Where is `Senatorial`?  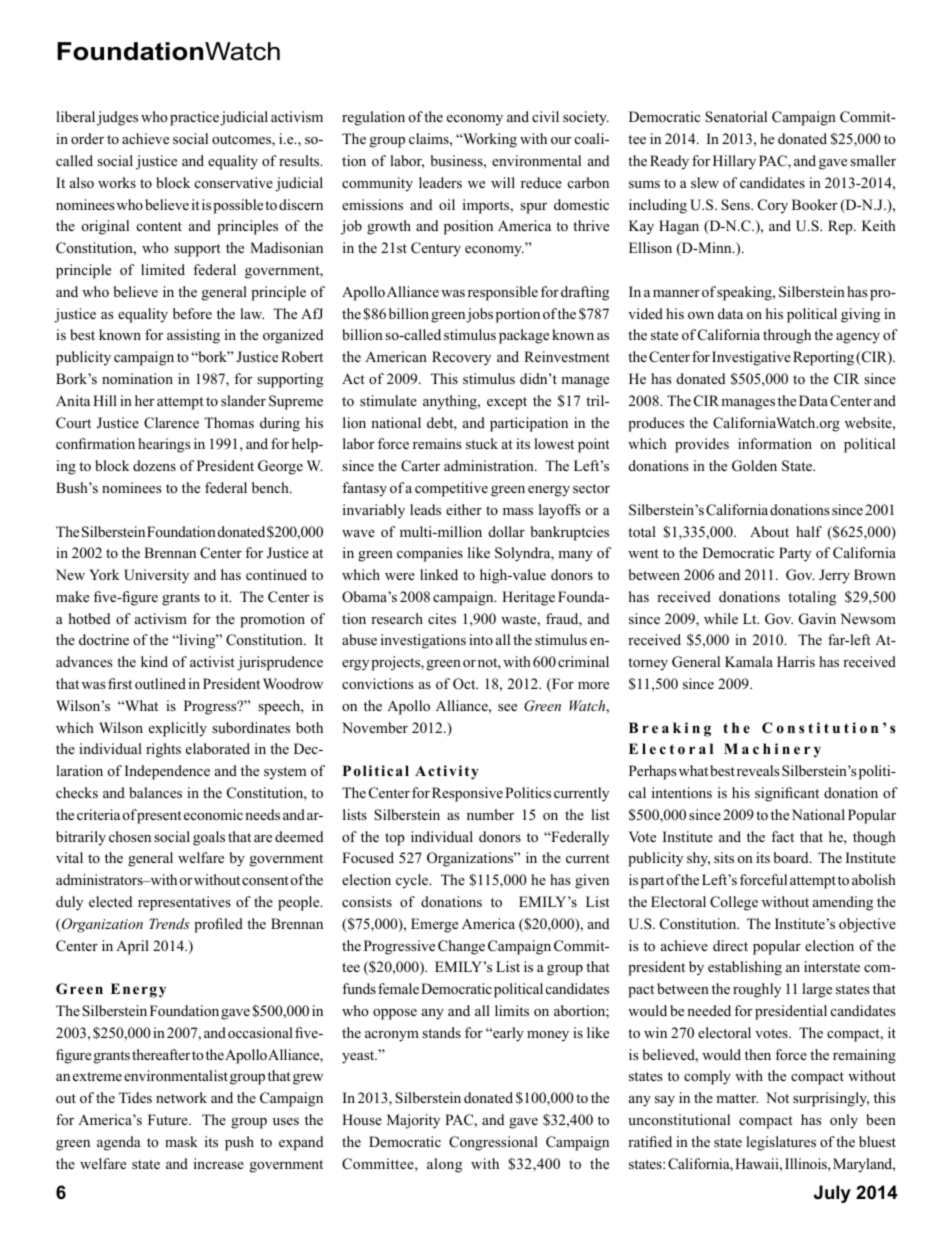
Senatorial is located at coordinates (736, 117).
